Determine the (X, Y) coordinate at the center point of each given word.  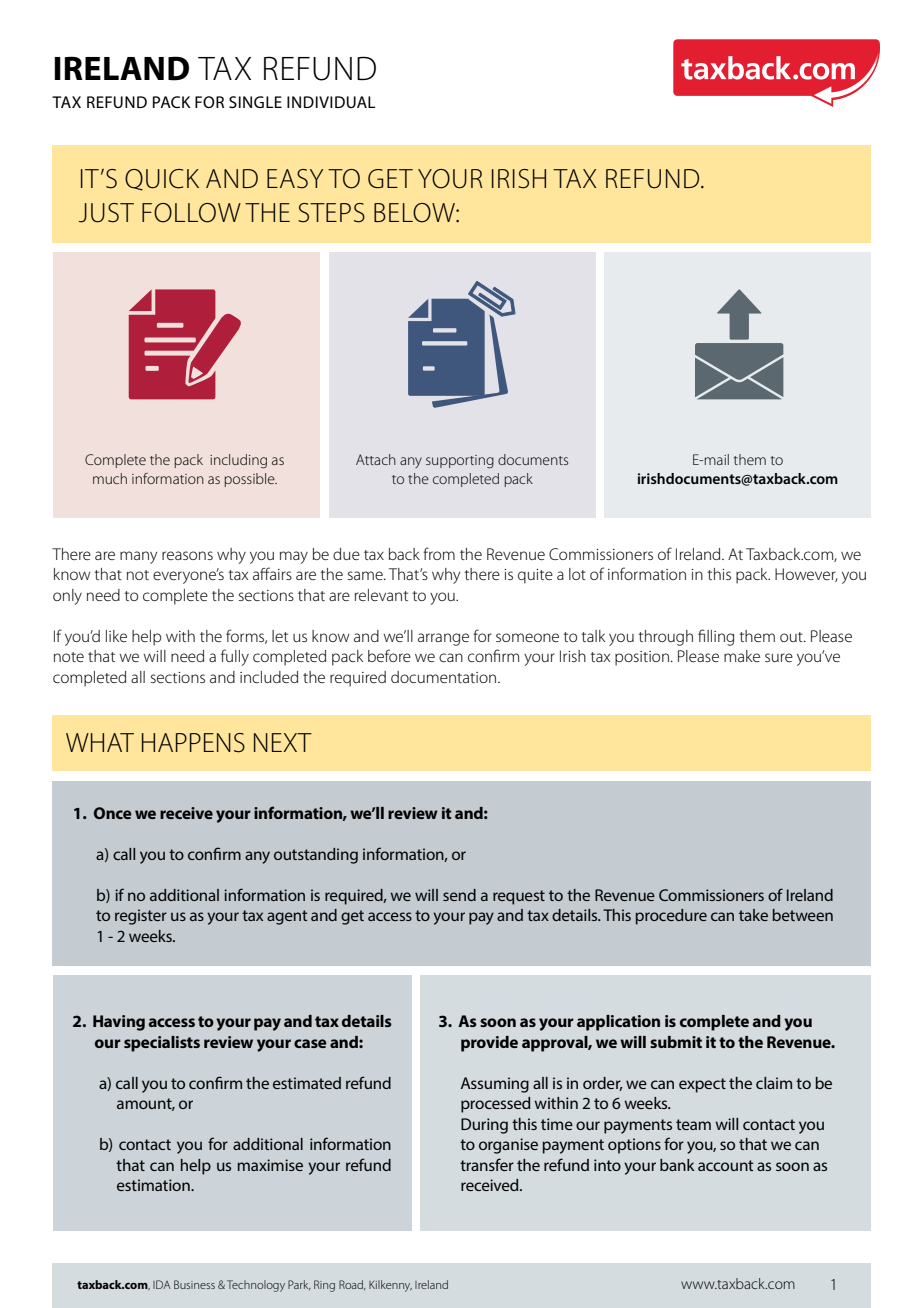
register (141, 917)
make (742, 656)
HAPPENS (193, 743)
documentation (445, 677)
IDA (162, 1284)
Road (352, 1285)
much (110, 478)
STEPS (331, 213)
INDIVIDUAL (331, 102)
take (753, 915)
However (806, 575)
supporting (460, 462)
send (459, 895)
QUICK (162, 180)
